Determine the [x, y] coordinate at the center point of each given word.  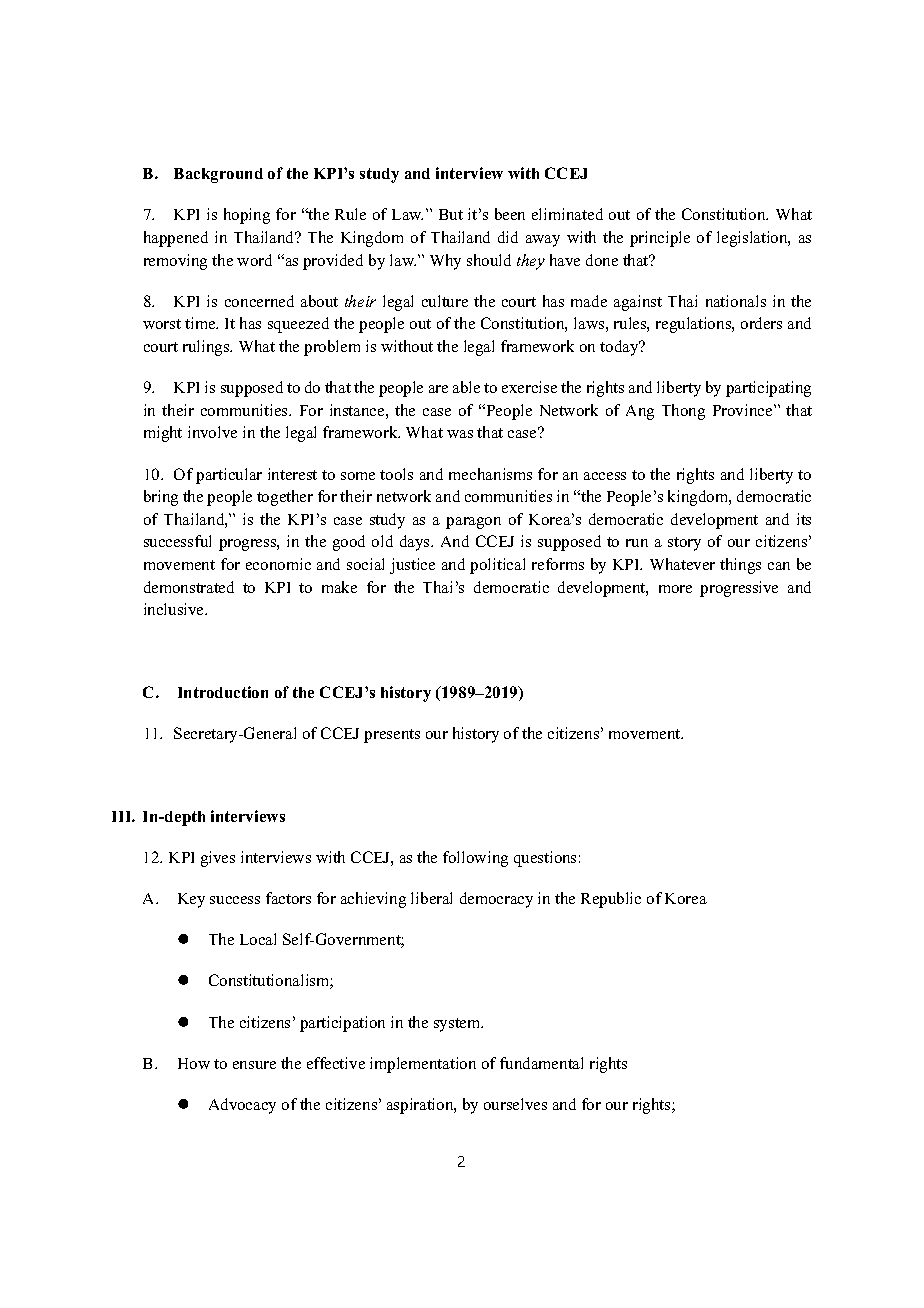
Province [744, 410]
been [510, 214]
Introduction [223, 692]
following [475, 859]
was [460, 434]
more [675, 589]
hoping [247, 216]
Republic [611, 900]
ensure [254, 1065]
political [497, 566]
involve [212, 432]
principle [660, 239]
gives [218, 859]
